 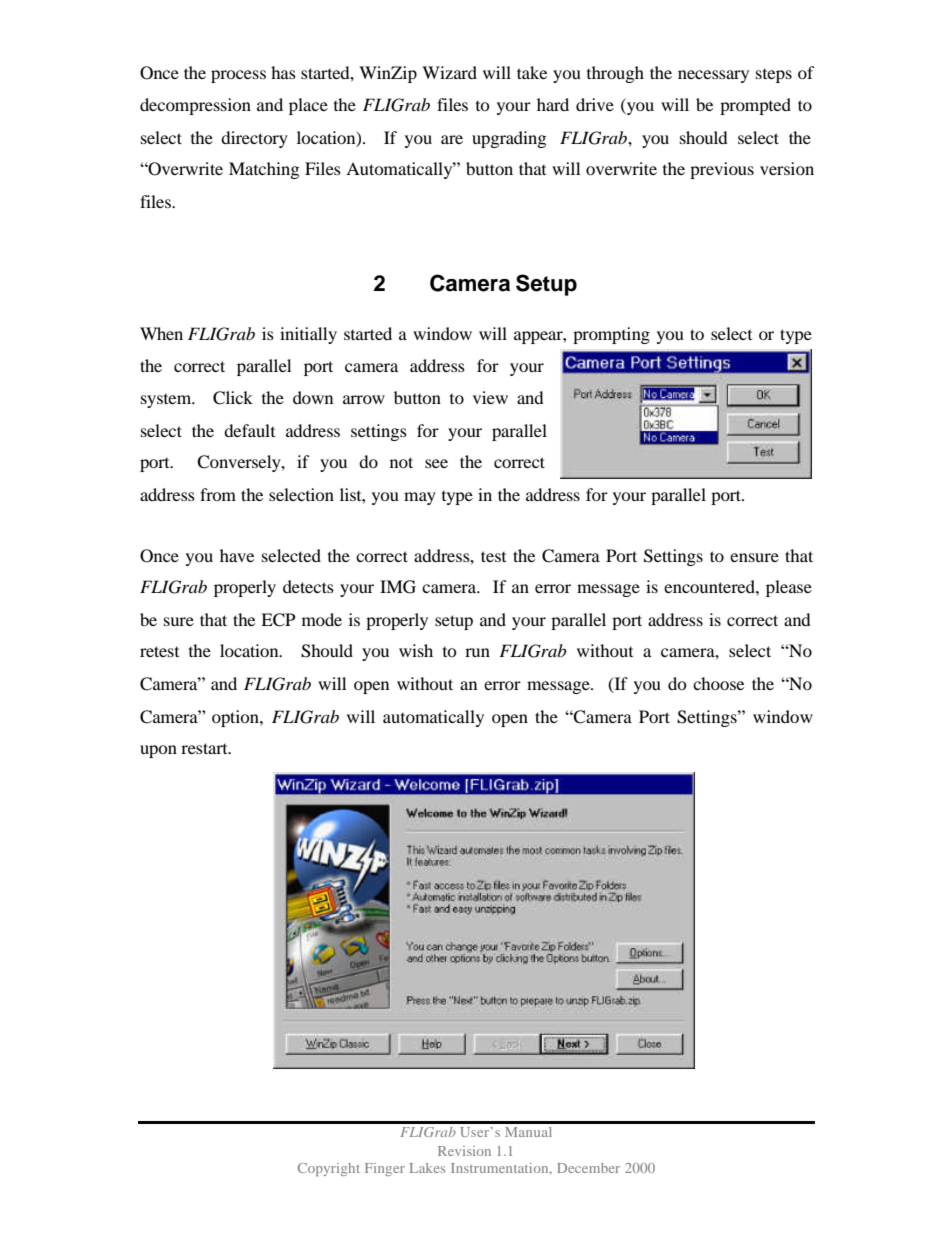 What do you see at coordinates (464, 1151) in the document?
I see `Revision` at bounding box center [464, 1151].
